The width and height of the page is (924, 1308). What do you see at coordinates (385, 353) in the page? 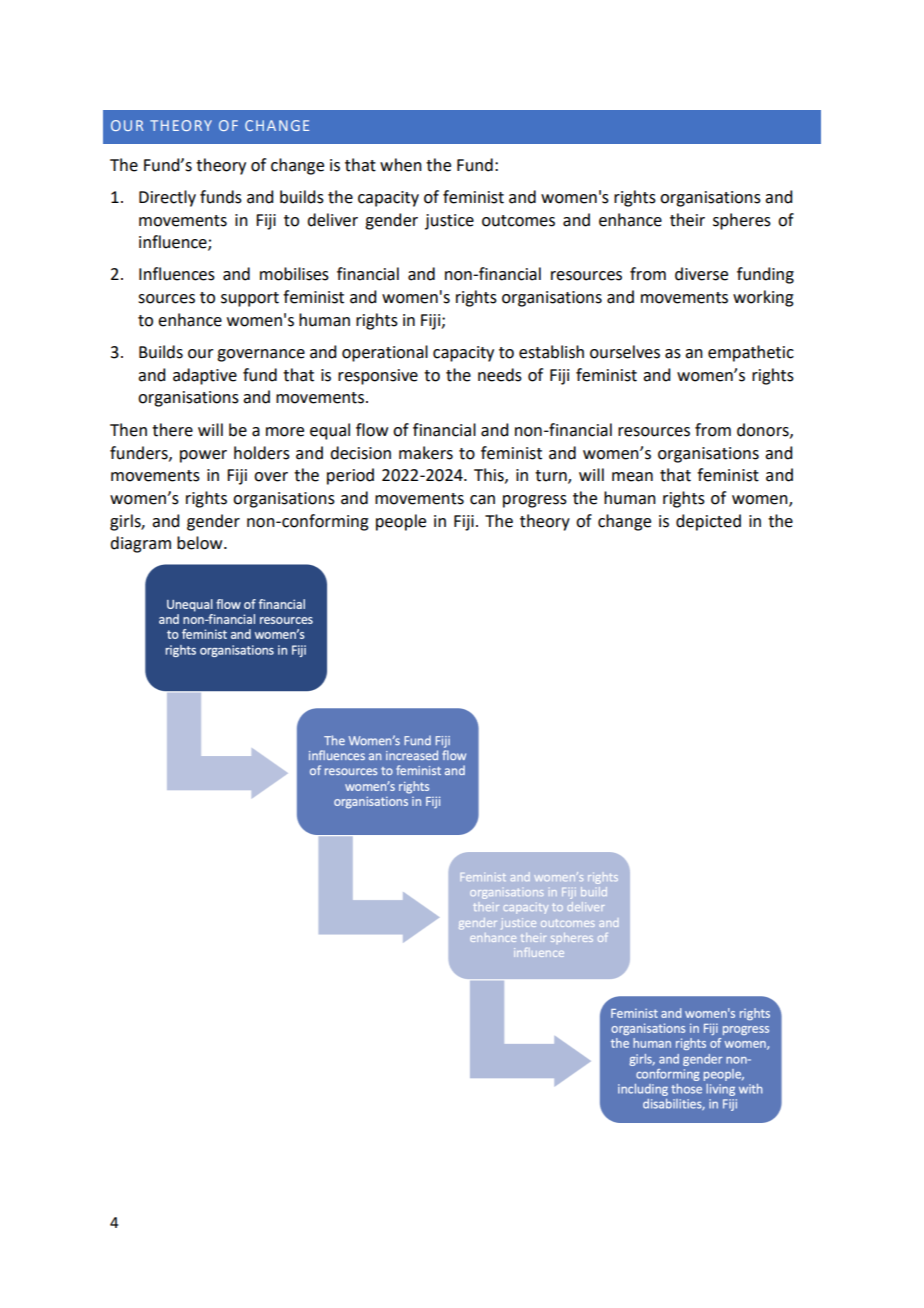
I see `operational` at bounding box center [385, 353].
